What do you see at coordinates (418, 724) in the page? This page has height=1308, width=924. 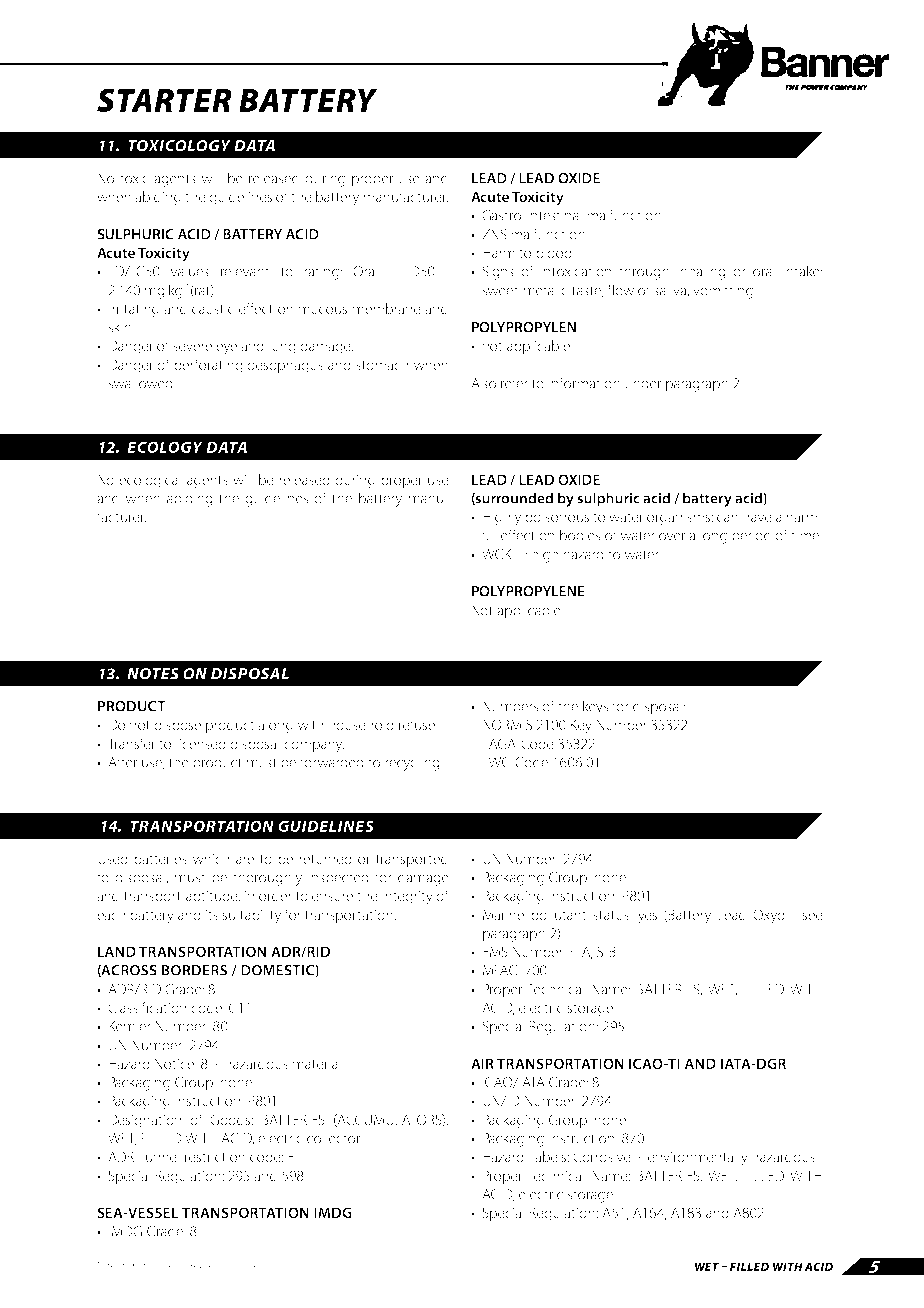 I see `refuse` at bounding box center [418, 724].
